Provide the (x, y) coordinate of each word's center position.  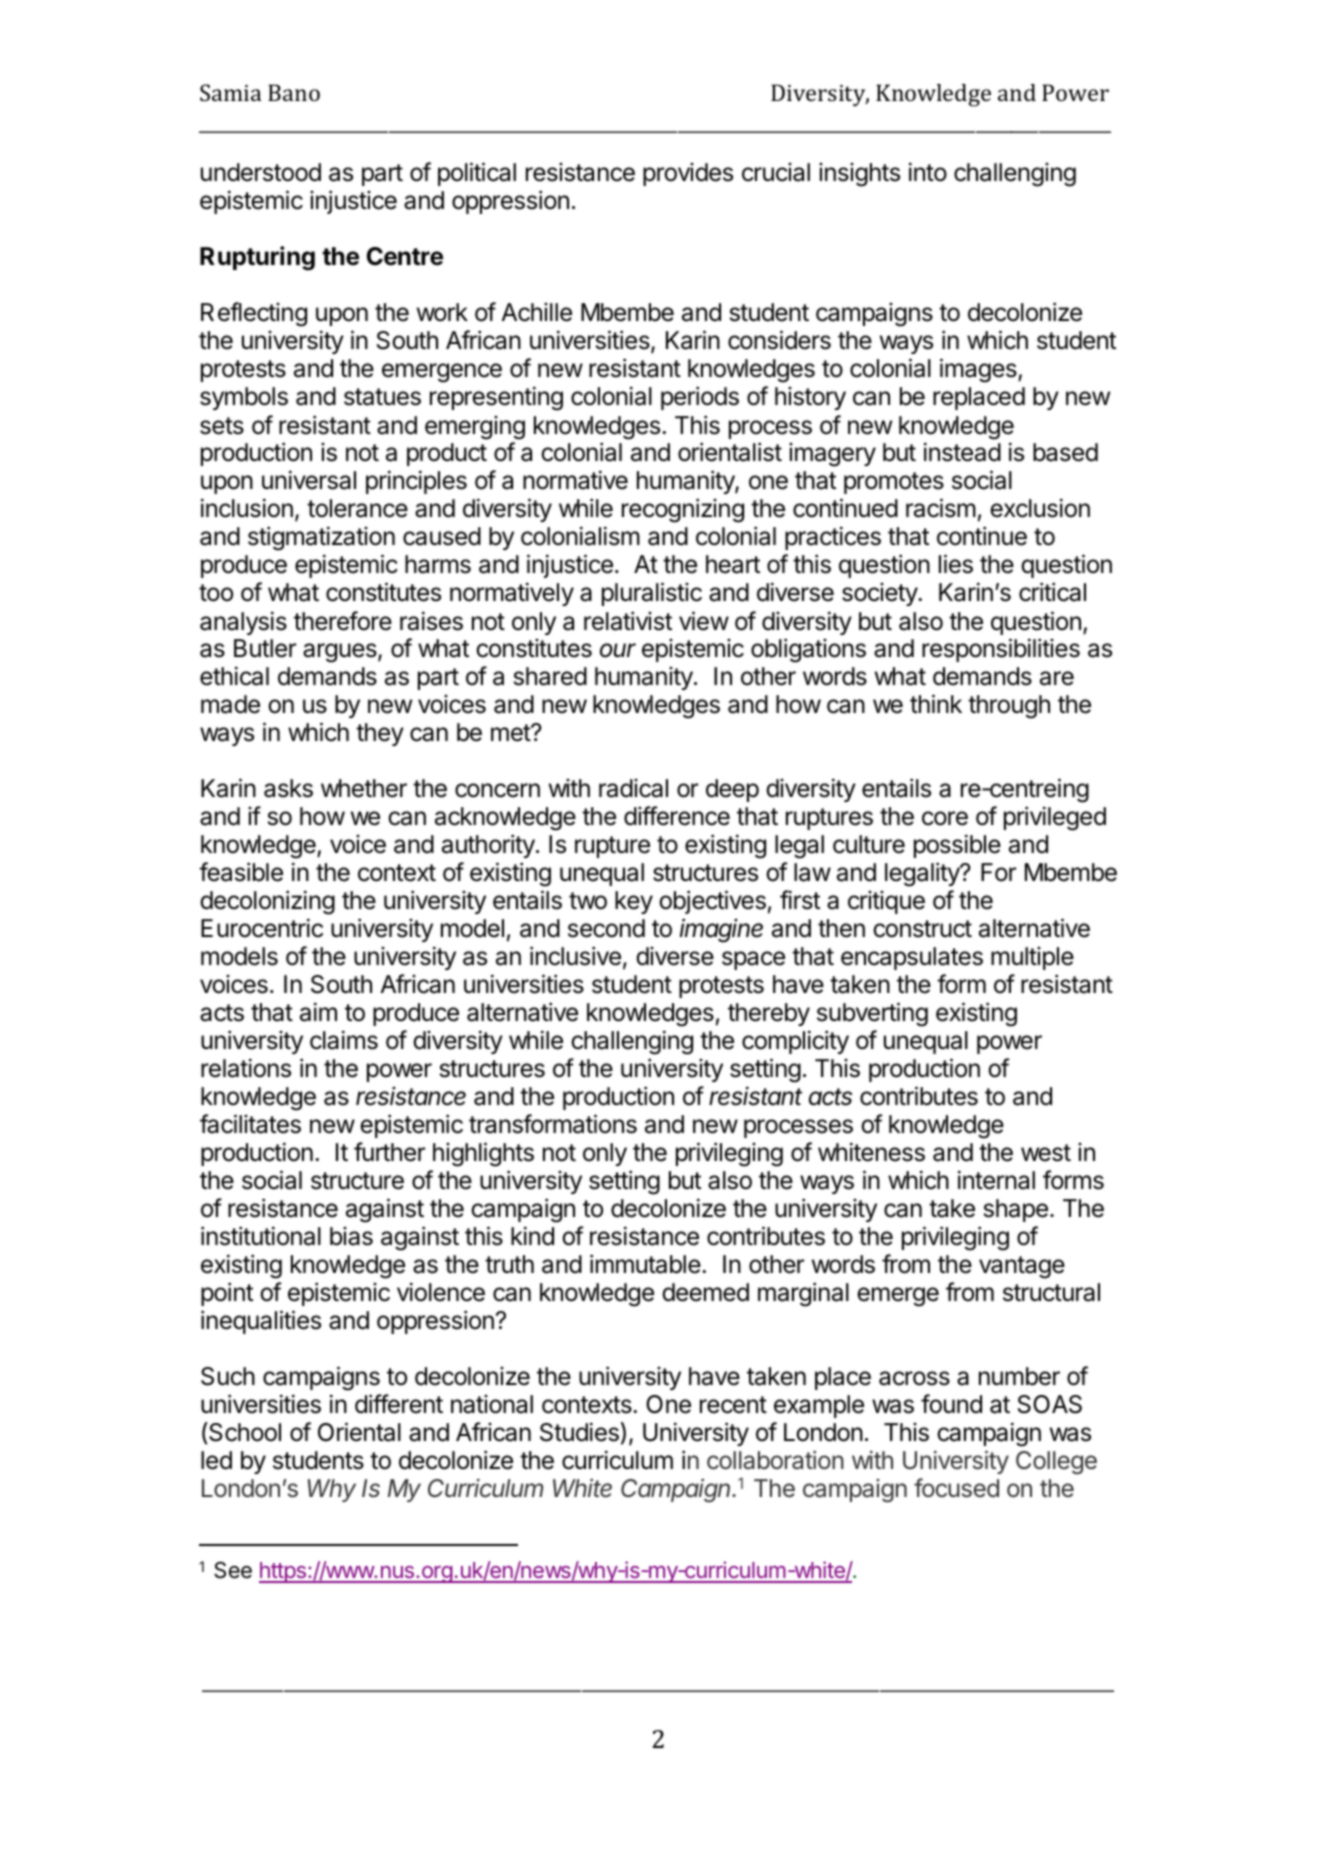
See (233, 1570)
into (928, 172)
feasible (241, 872)
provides (688, 174)
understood (261, 172)
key (634, 902)
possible (957, 846)
